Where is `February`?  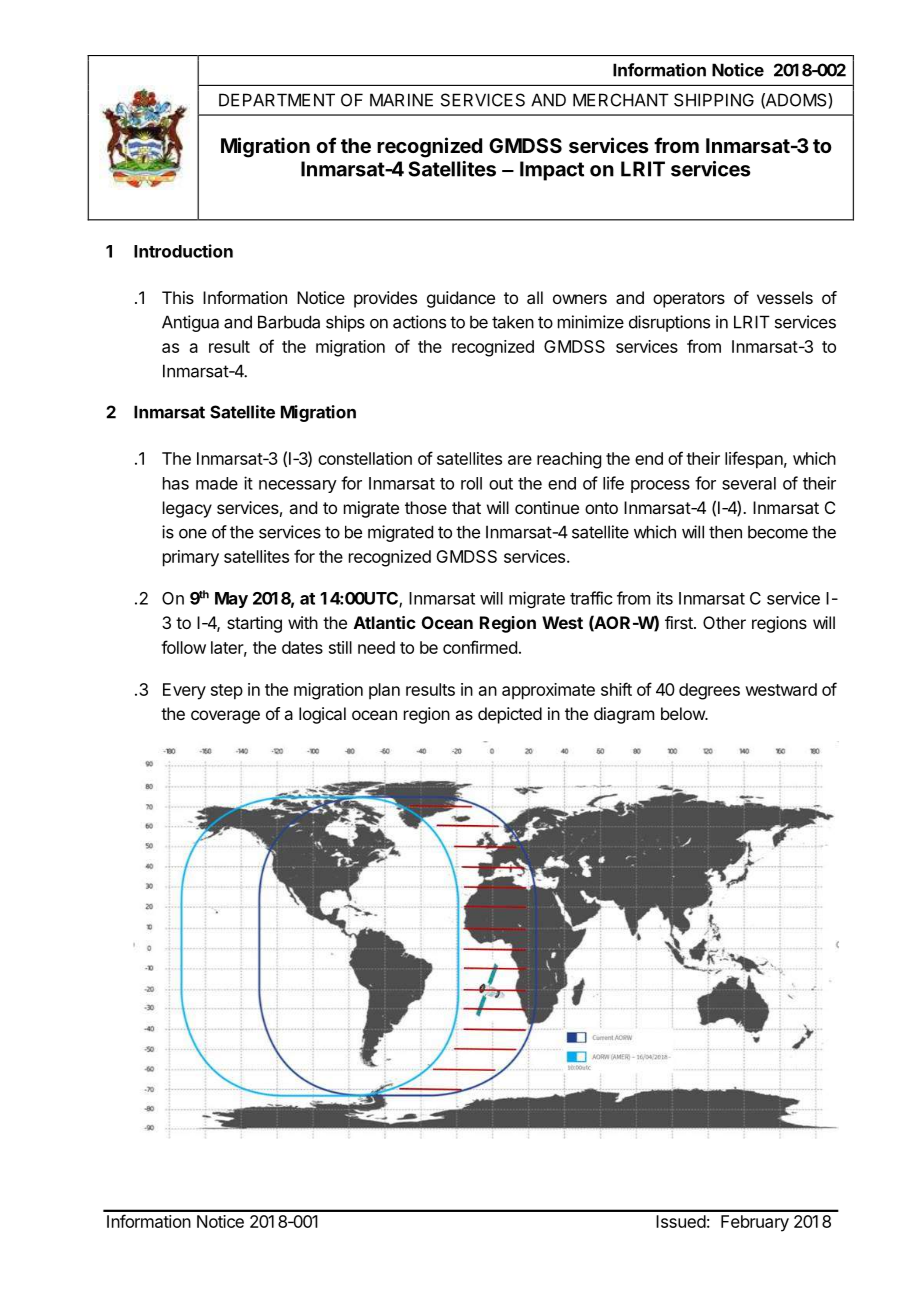
February is located at coordinates (755, 1223).
